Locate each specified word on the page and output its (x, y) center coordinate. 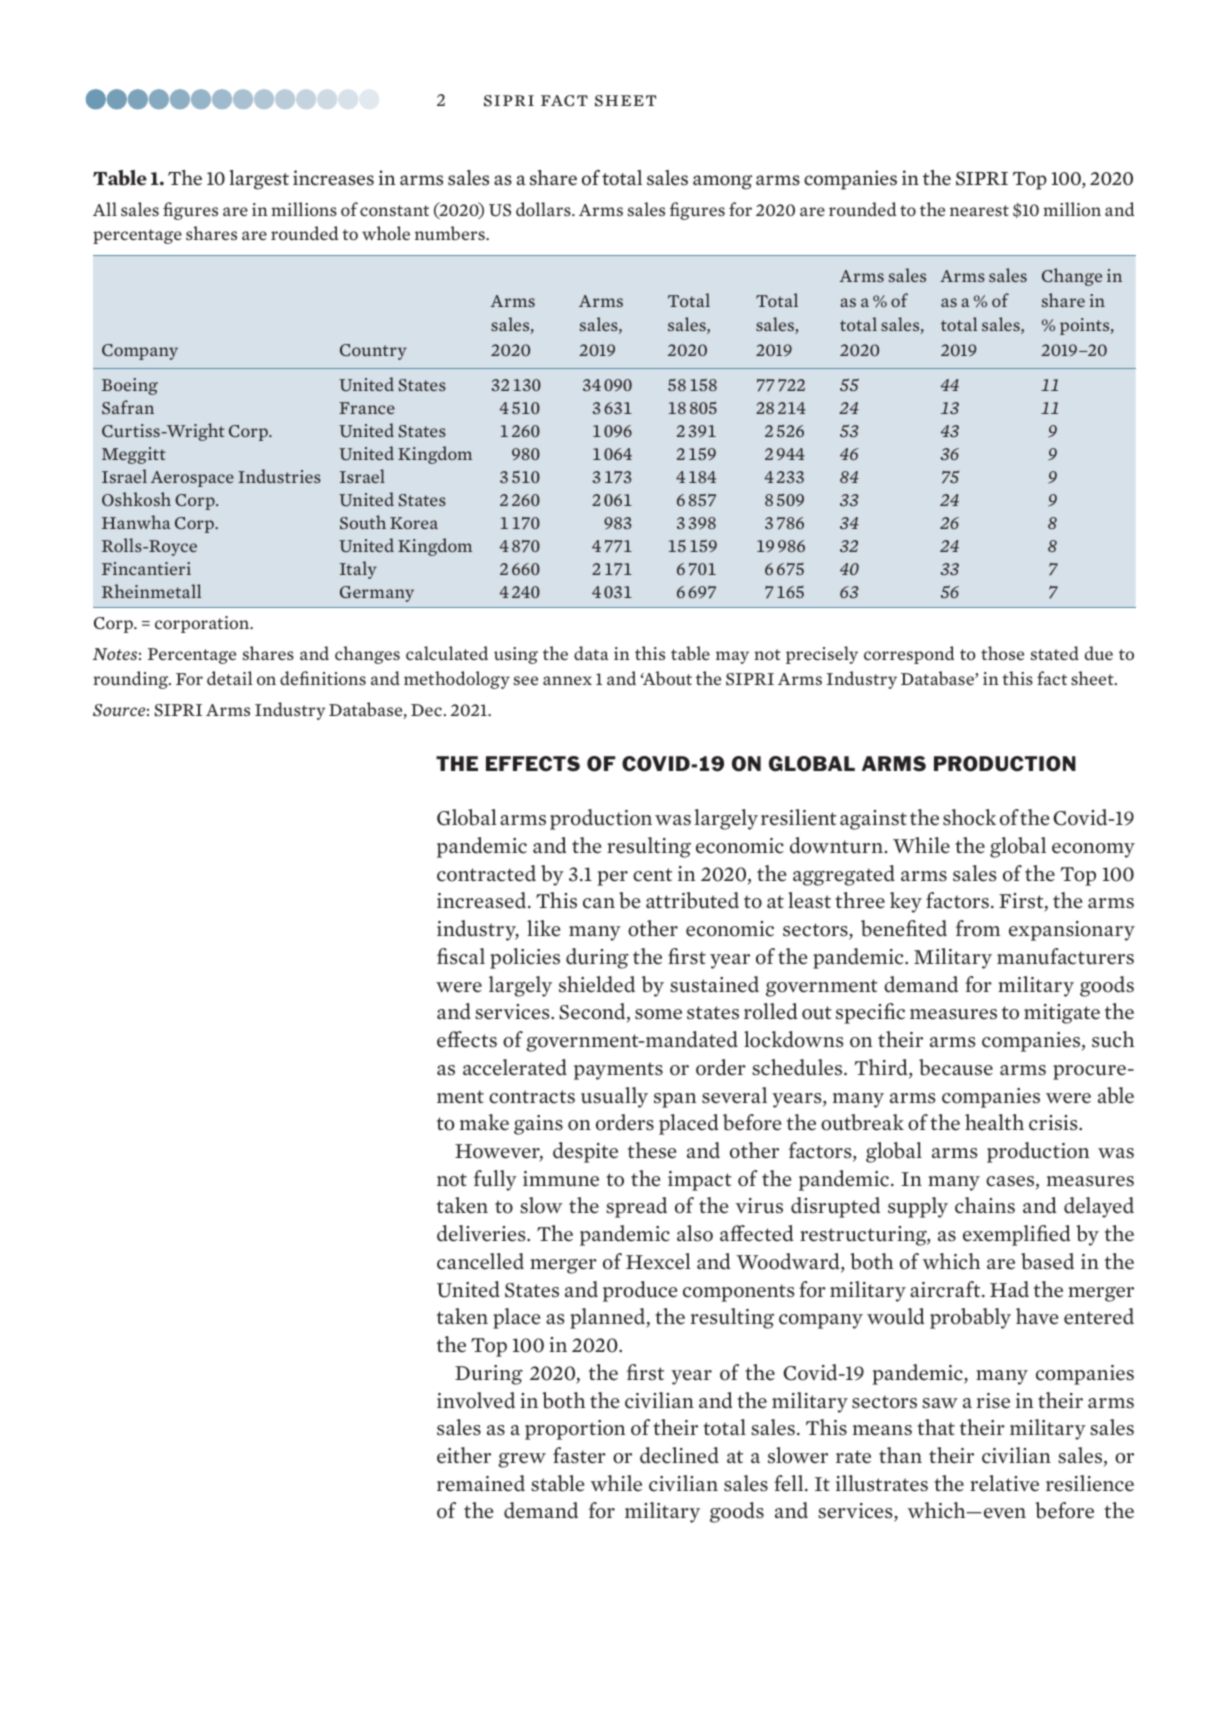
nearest (979, 211)
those (1002, 653)
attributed (692, 900)
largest (259, 180)
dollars (544, 209)
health (994, 1122)
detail (229, 678)
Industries (279, 476)
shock (969, 817)
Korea (414, 523)
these (652, 1150)
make (484, 1122)
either (464, 1455)
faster (579, 1455)
